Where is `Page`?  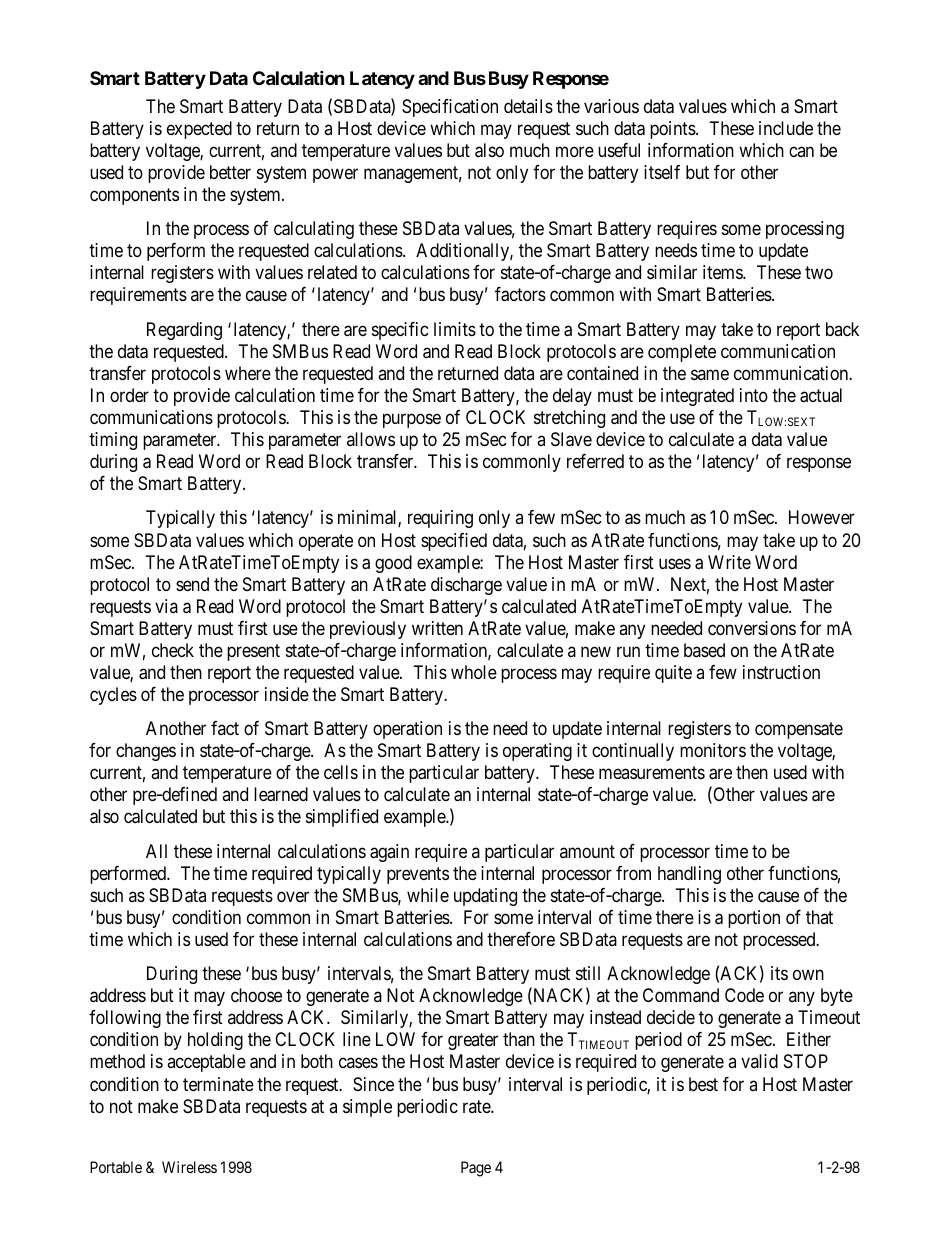 Page is located at coordinates (476, 1169).
